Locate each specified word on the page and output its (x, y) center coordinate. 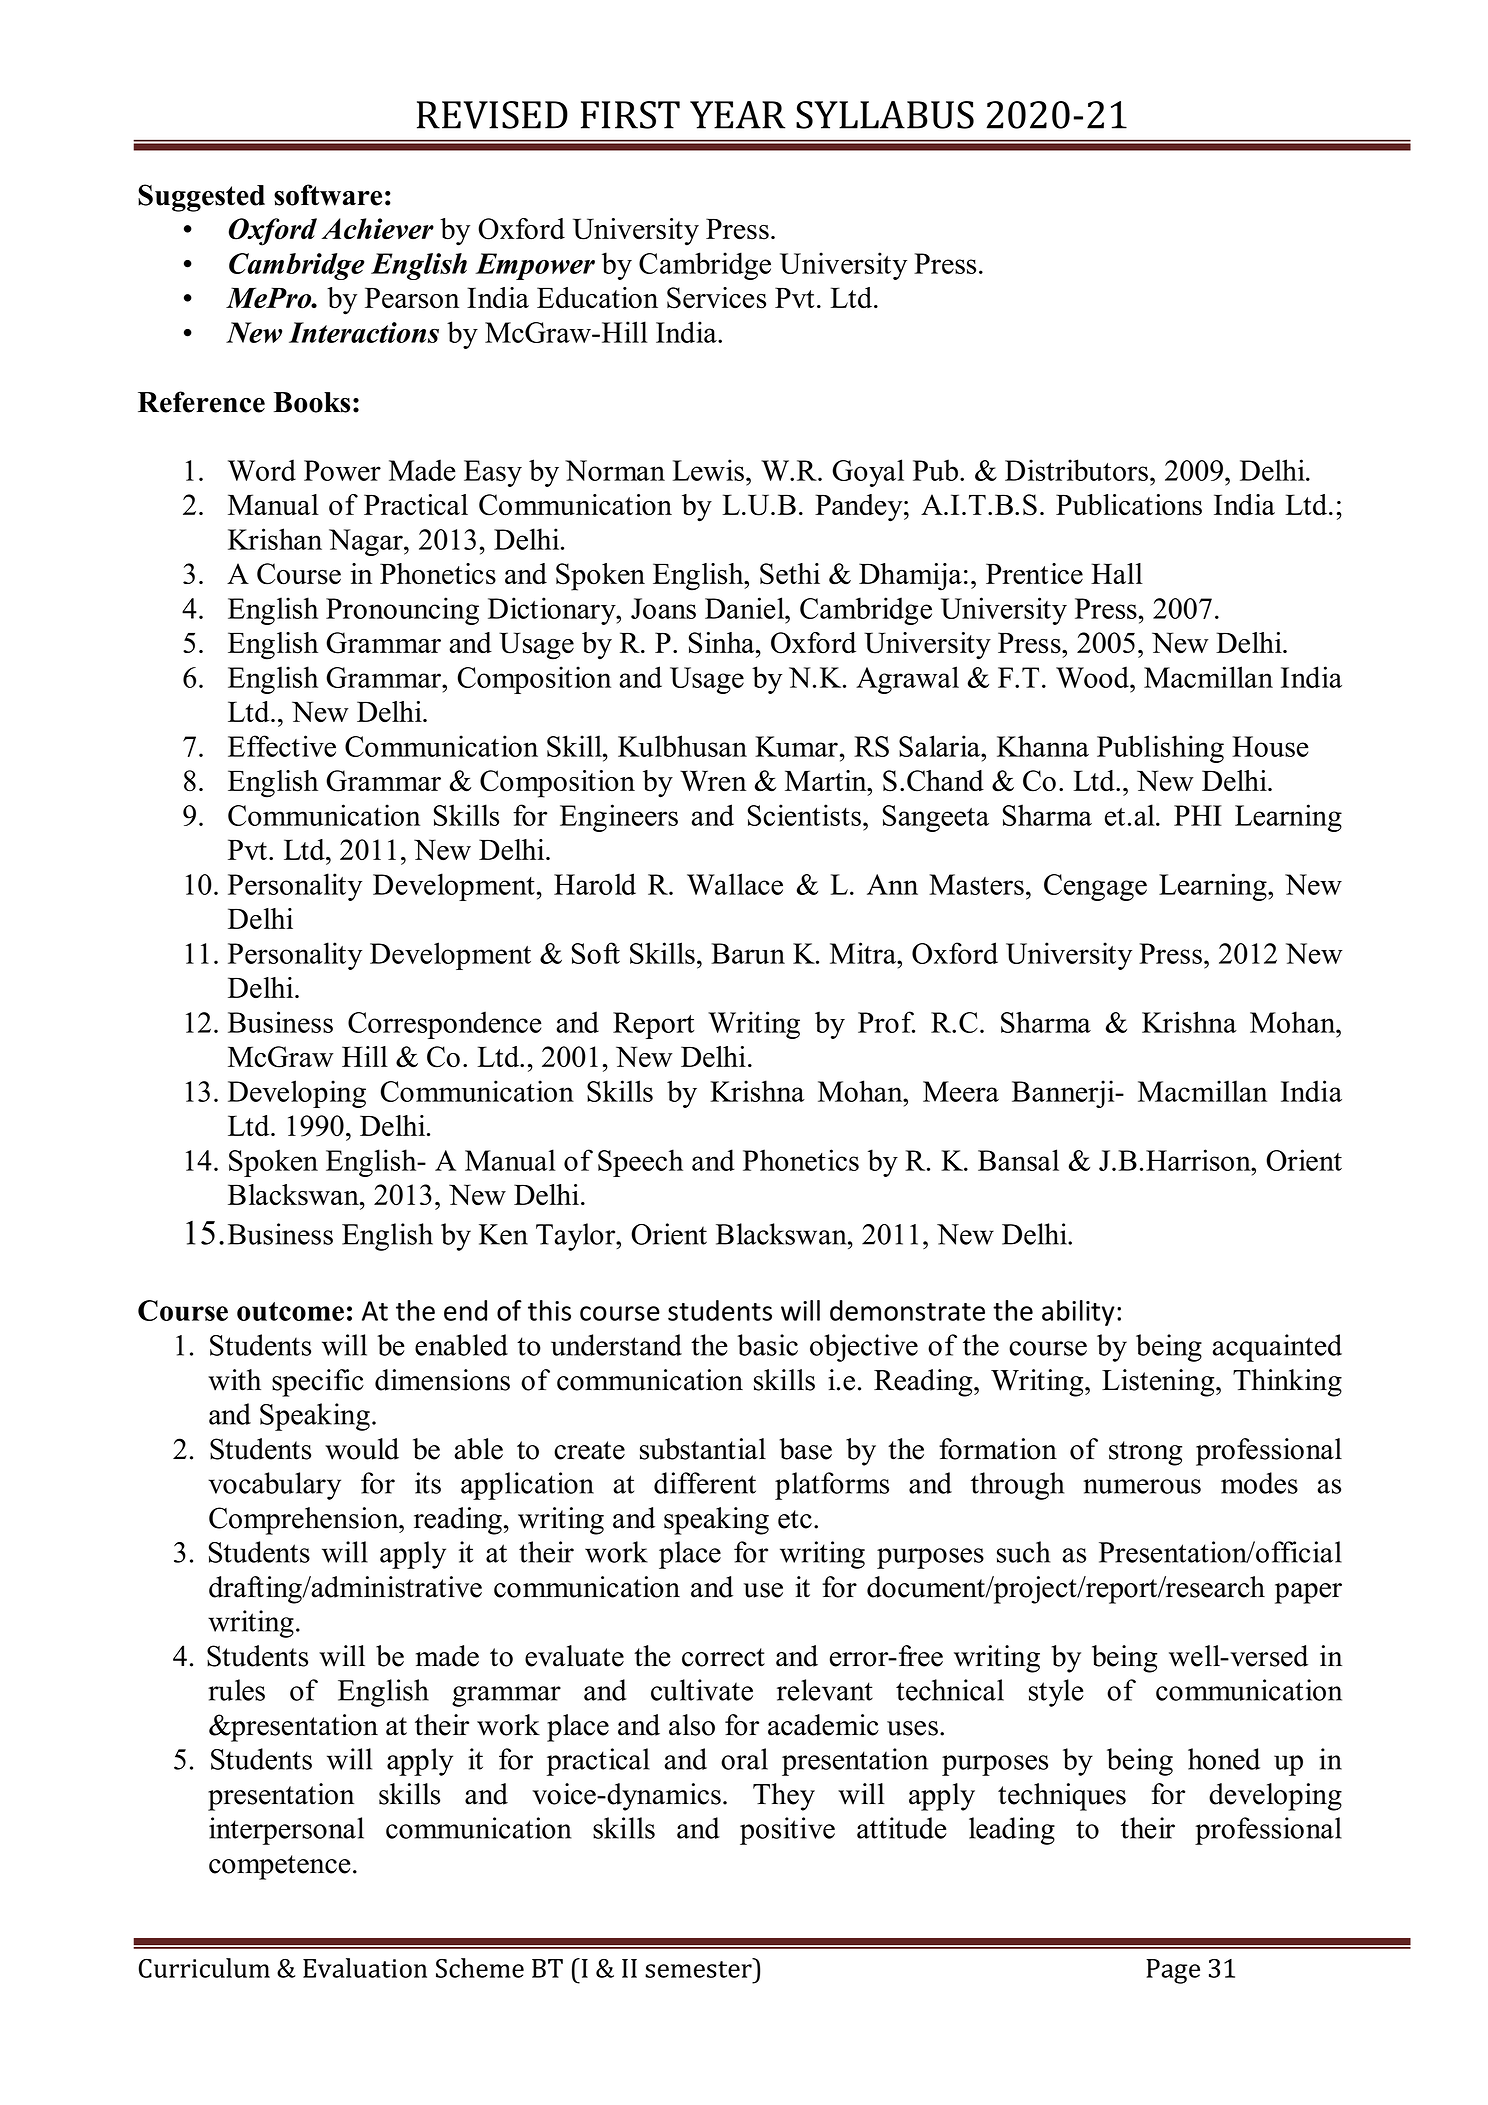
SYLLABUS (885, 115)
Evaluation (365, 1968)
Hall (1117, 573)
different (705, 1483)
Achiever (377, 228)
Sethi (790, 574)
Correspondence (445, 1025)
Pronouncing (402, 611)
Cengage (1095, 887)
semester (699, 1968)
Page (1173, 1971)
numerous (1142, 1486)
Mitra (864, 953)
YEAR (737, 115)
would (362, 1449)
